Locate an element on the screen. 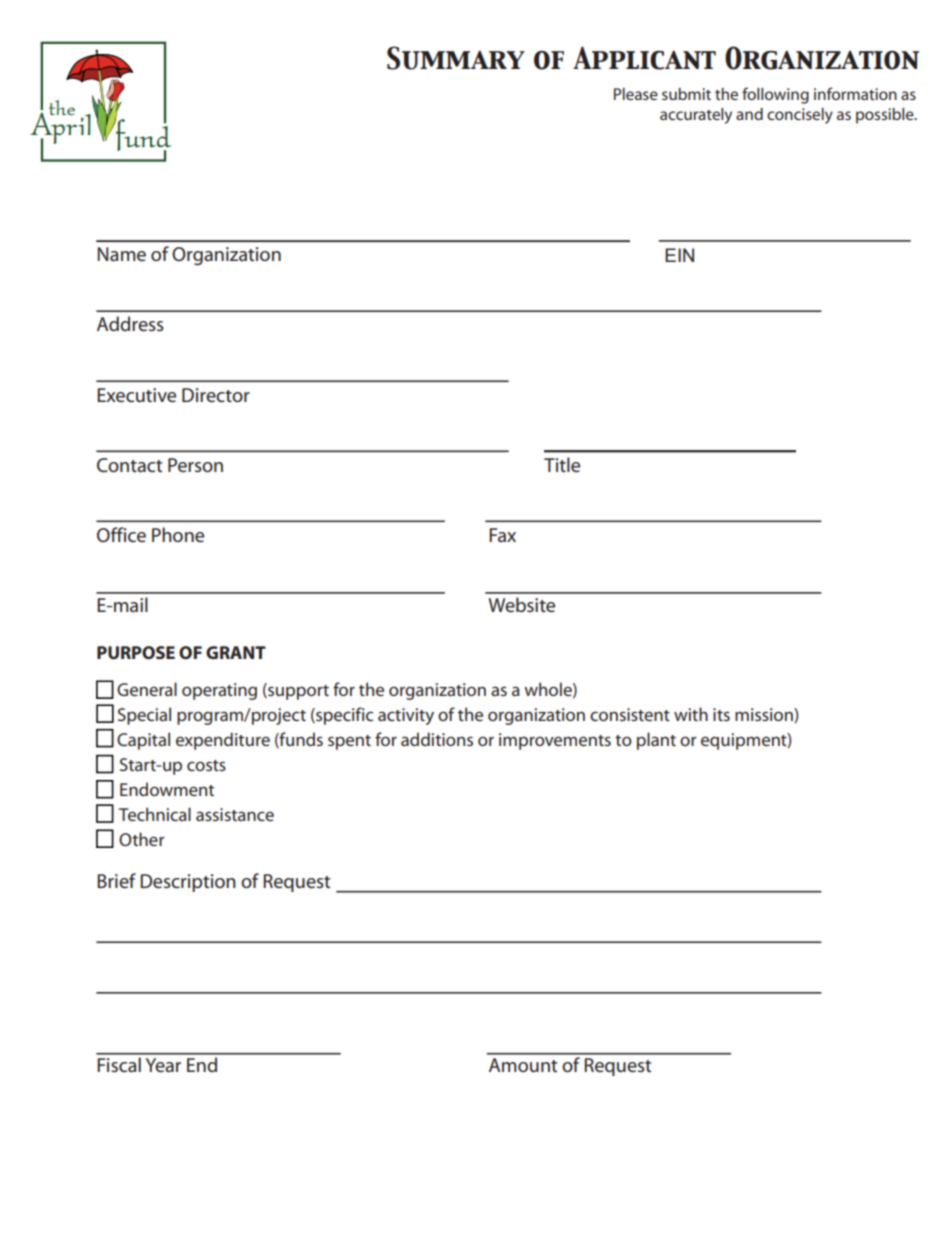  Title is located at coordinates (562, 464).
